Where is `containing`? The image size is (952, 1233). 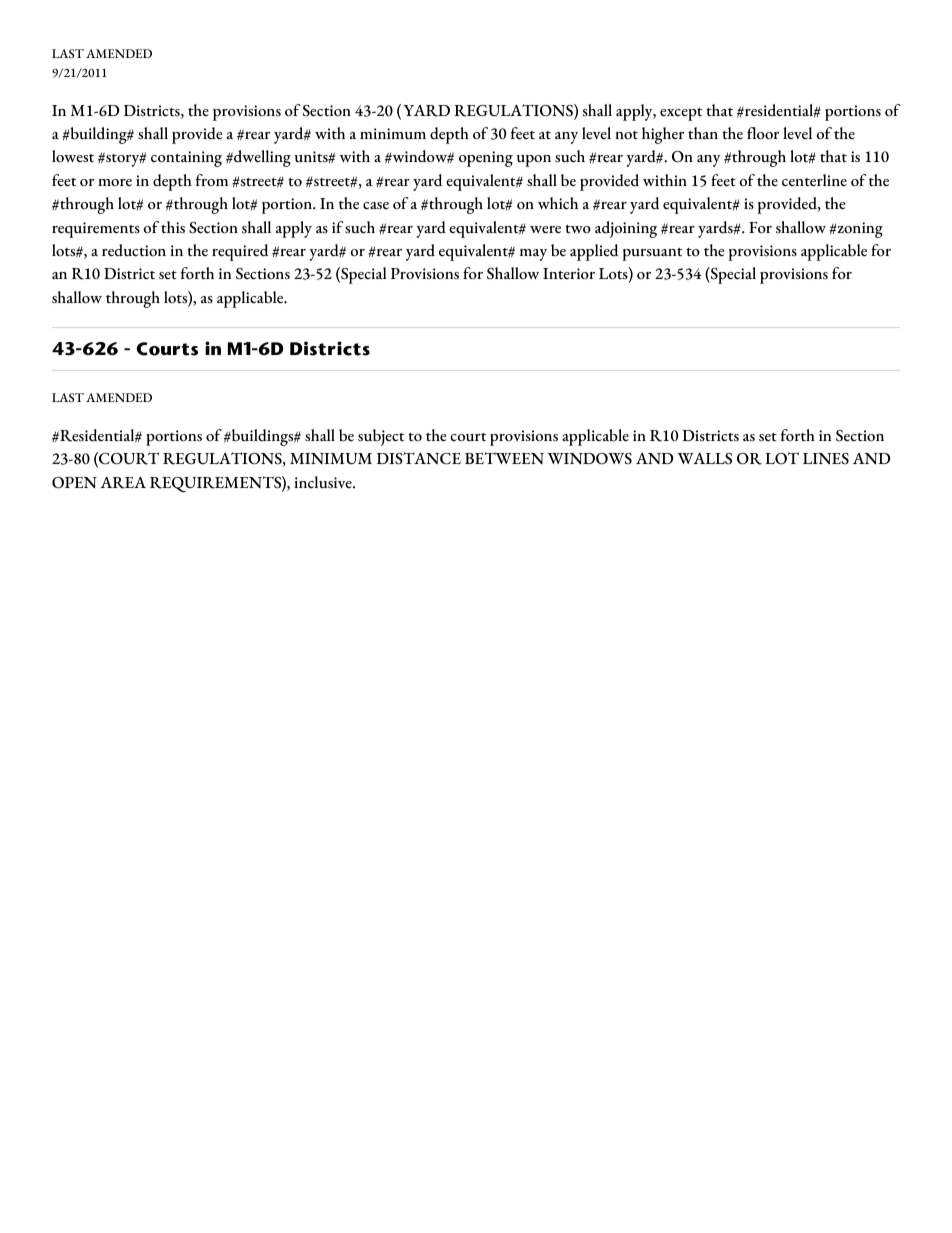 containing is located at coordinates (186, 159).
